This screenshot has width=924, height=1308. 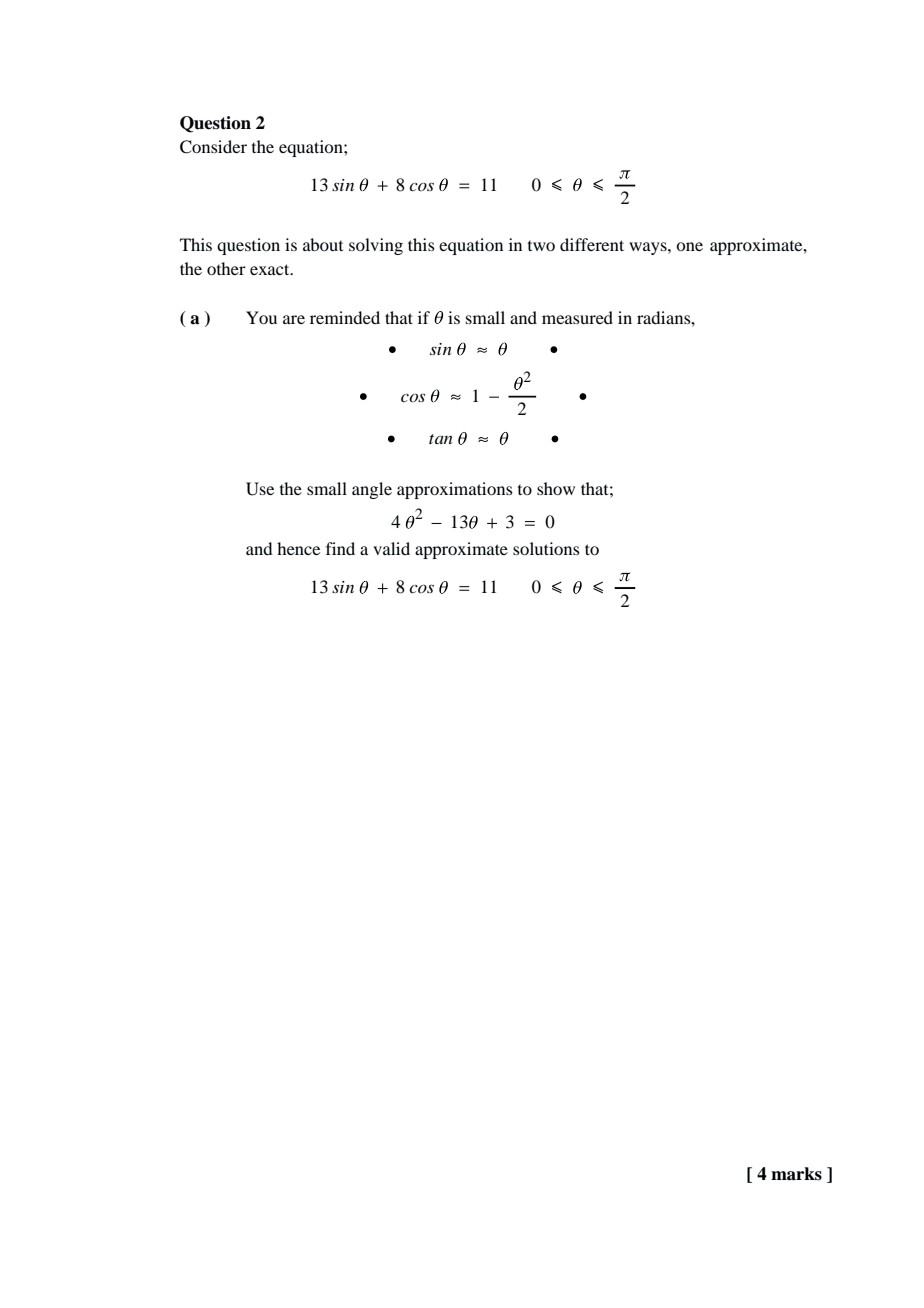 What do you see at coordinates (213, 147) in the screenshot?
I see `Consider` at bounding box center [213, 147].
